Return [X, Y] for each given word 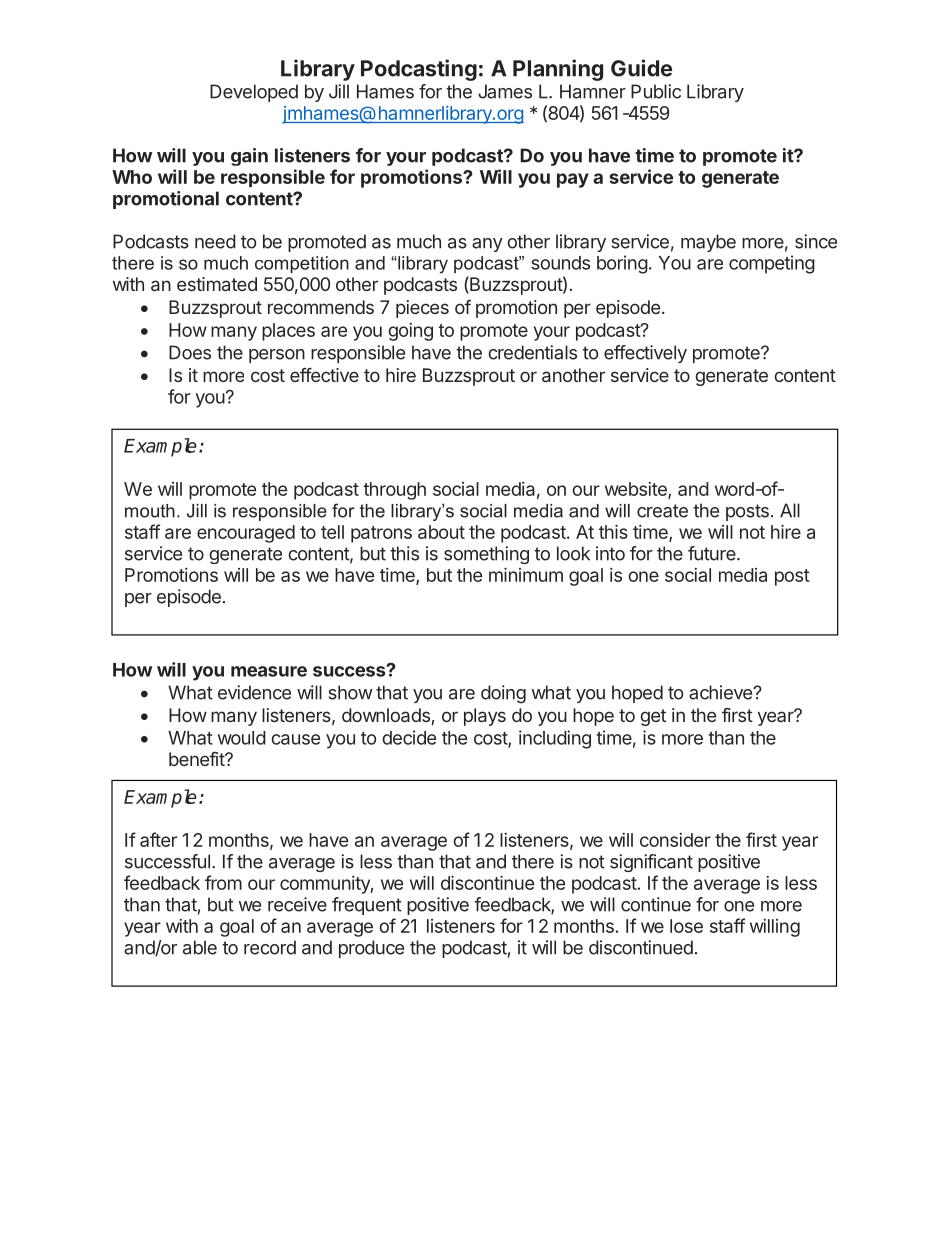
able [200, 947]
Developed [254, 93]
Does [190, 352]
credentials [532, 352]
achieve [721, 692]
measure [269, 671]
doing [503, 694]
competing [772, 264]
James [505, 91]
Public [656, 91]
